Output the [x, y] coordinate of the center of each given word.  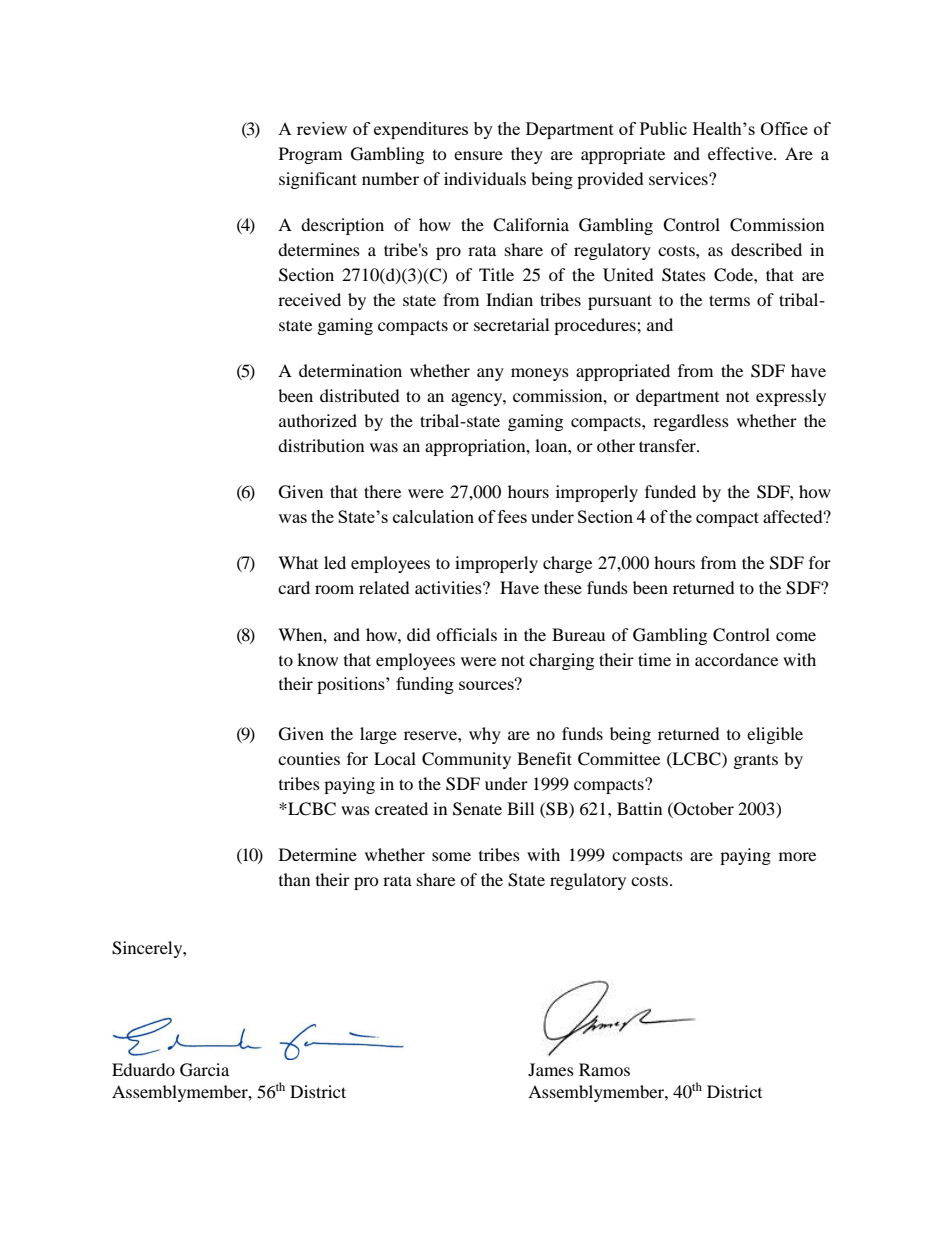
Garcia [204, 1070]
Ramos [604, 1069]
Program [310, 155]
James [551, 1069]
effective [741, 153]
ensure [478, 155]
